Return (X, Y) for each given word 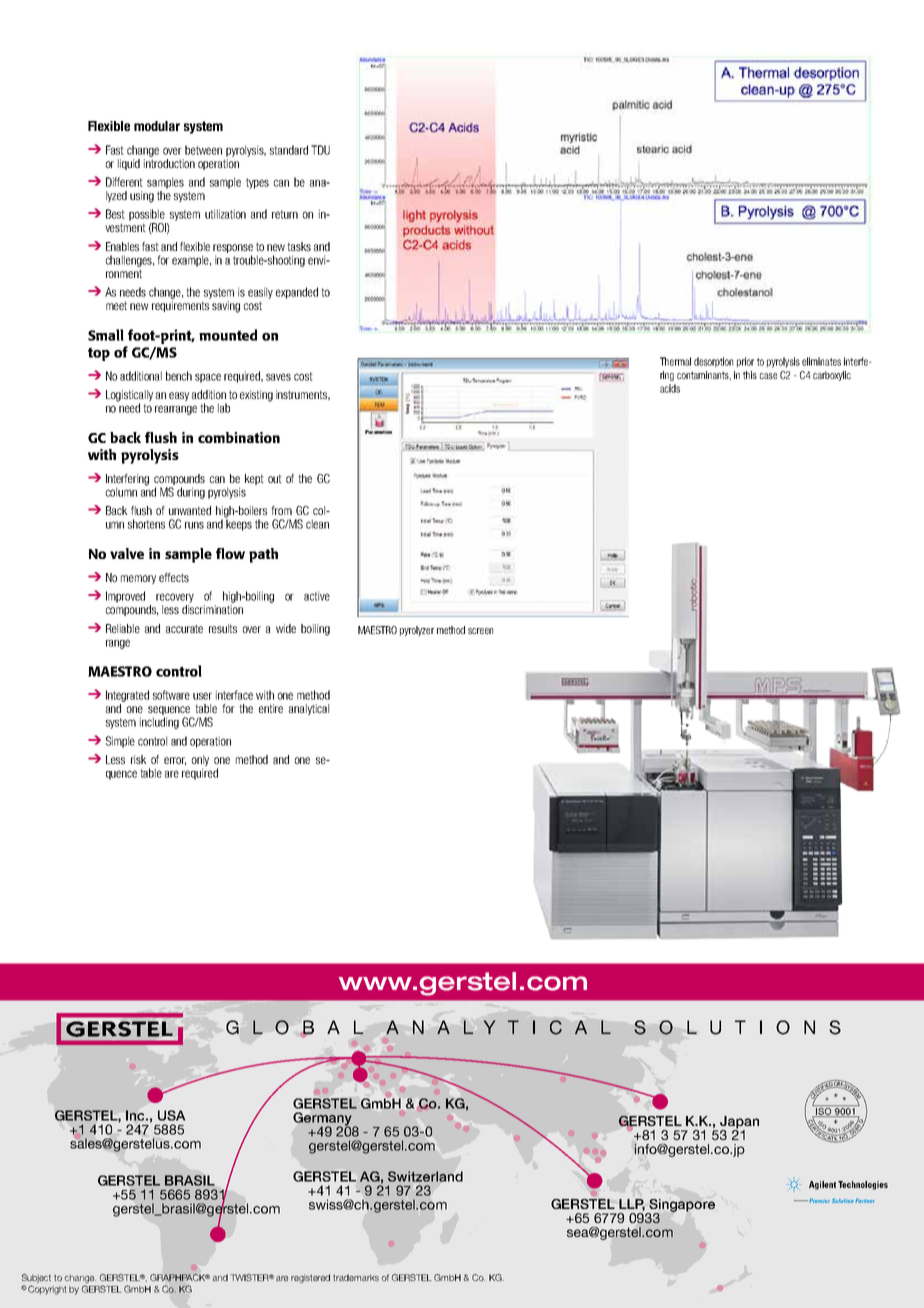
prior (745, 362)
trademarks (356, 1277)
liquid (129, 164)
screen (480, 631)
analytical (309, 709)
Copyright (46, 1290)
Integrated (127, 696)
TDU (320, 150)
